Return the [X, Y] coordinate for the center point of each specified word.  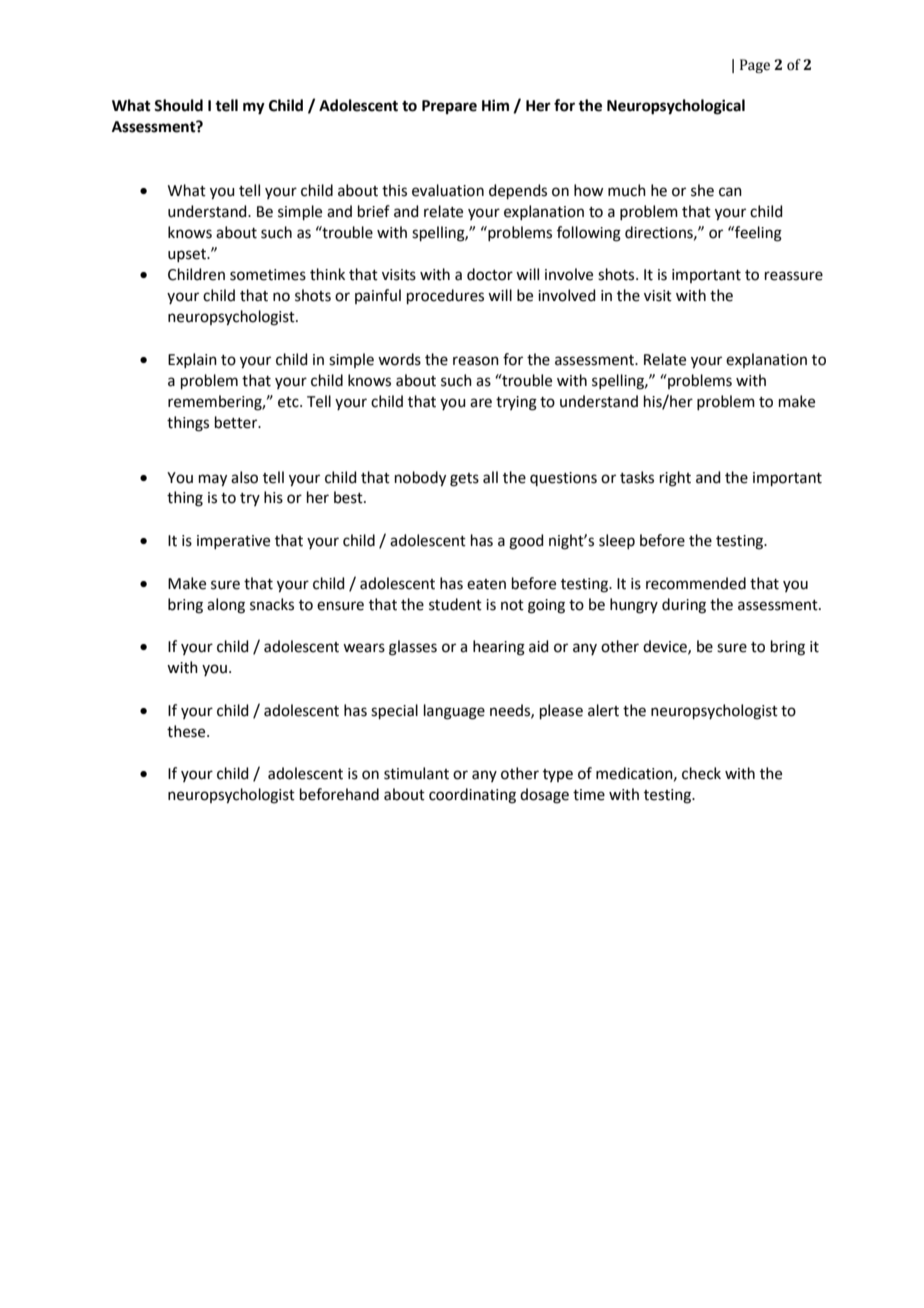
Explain [192, 360]
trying [516, 403]
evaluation [448, 190]
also [244, 477]
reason [476, 361]
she [702, 190]
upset [188, 255]
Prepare [449, 107]
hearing [499, 648]
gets [464, 480]
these [187, 731]
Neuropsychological [676, 107]
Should [178, 105]
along [226, 606]
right [675, 479]
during [684, 606]
